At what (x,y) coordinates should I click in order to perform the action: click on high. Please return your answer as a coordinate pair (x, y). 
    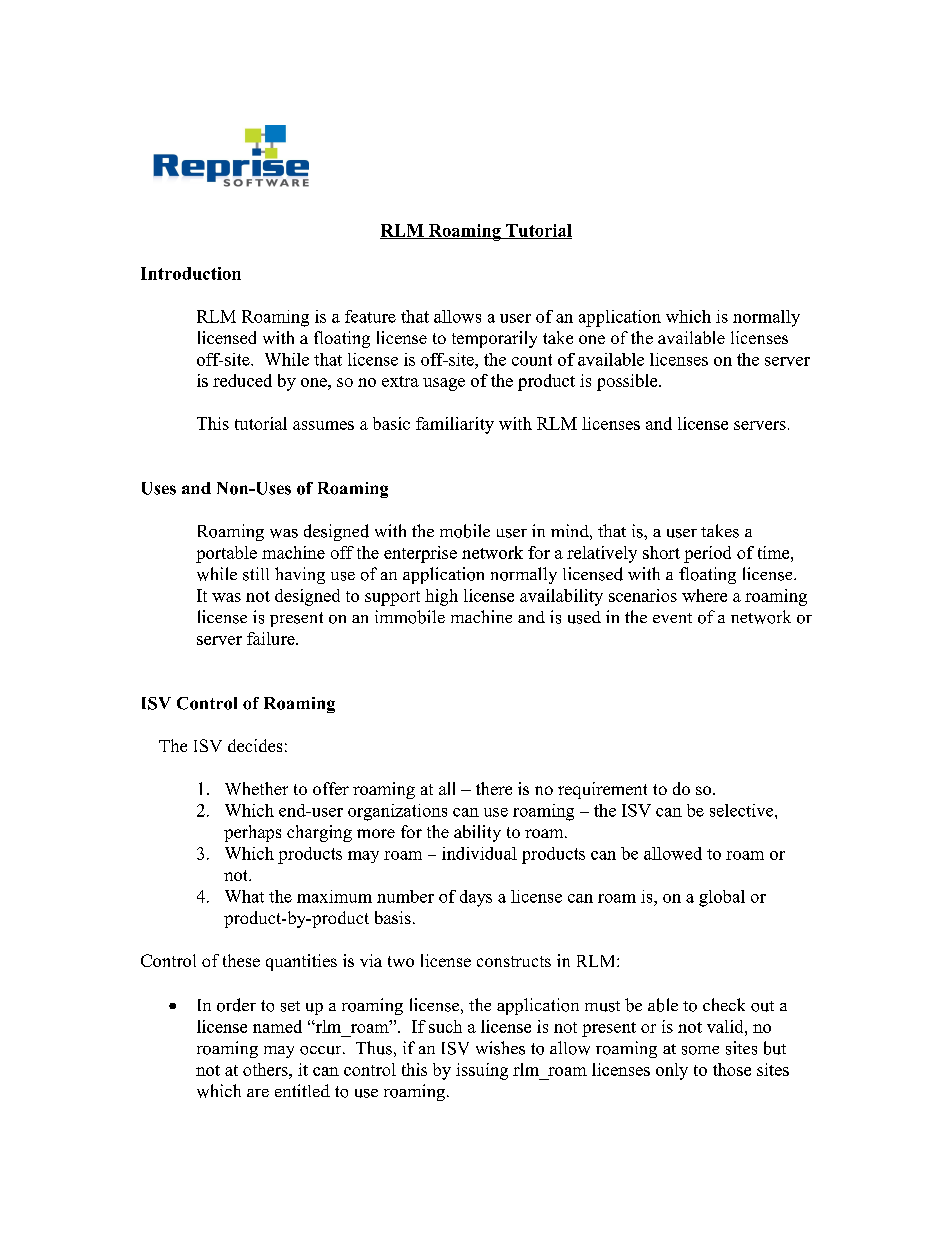
    Looking at the image, I should click on (441, 597).
